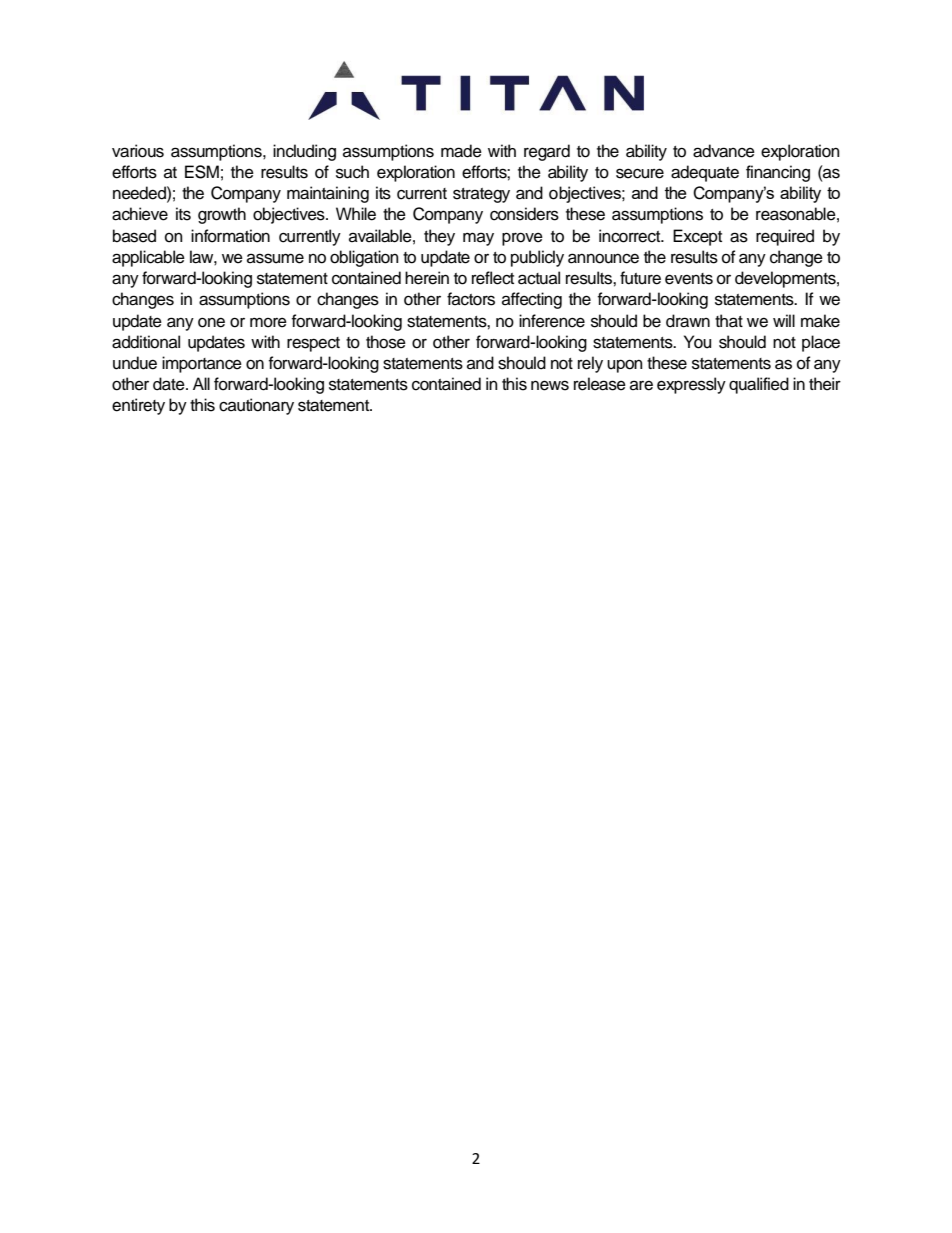  What do you see at coordinates (222, 215) in the screenshot?
I see `growth` at bounding box center [222, 215].
